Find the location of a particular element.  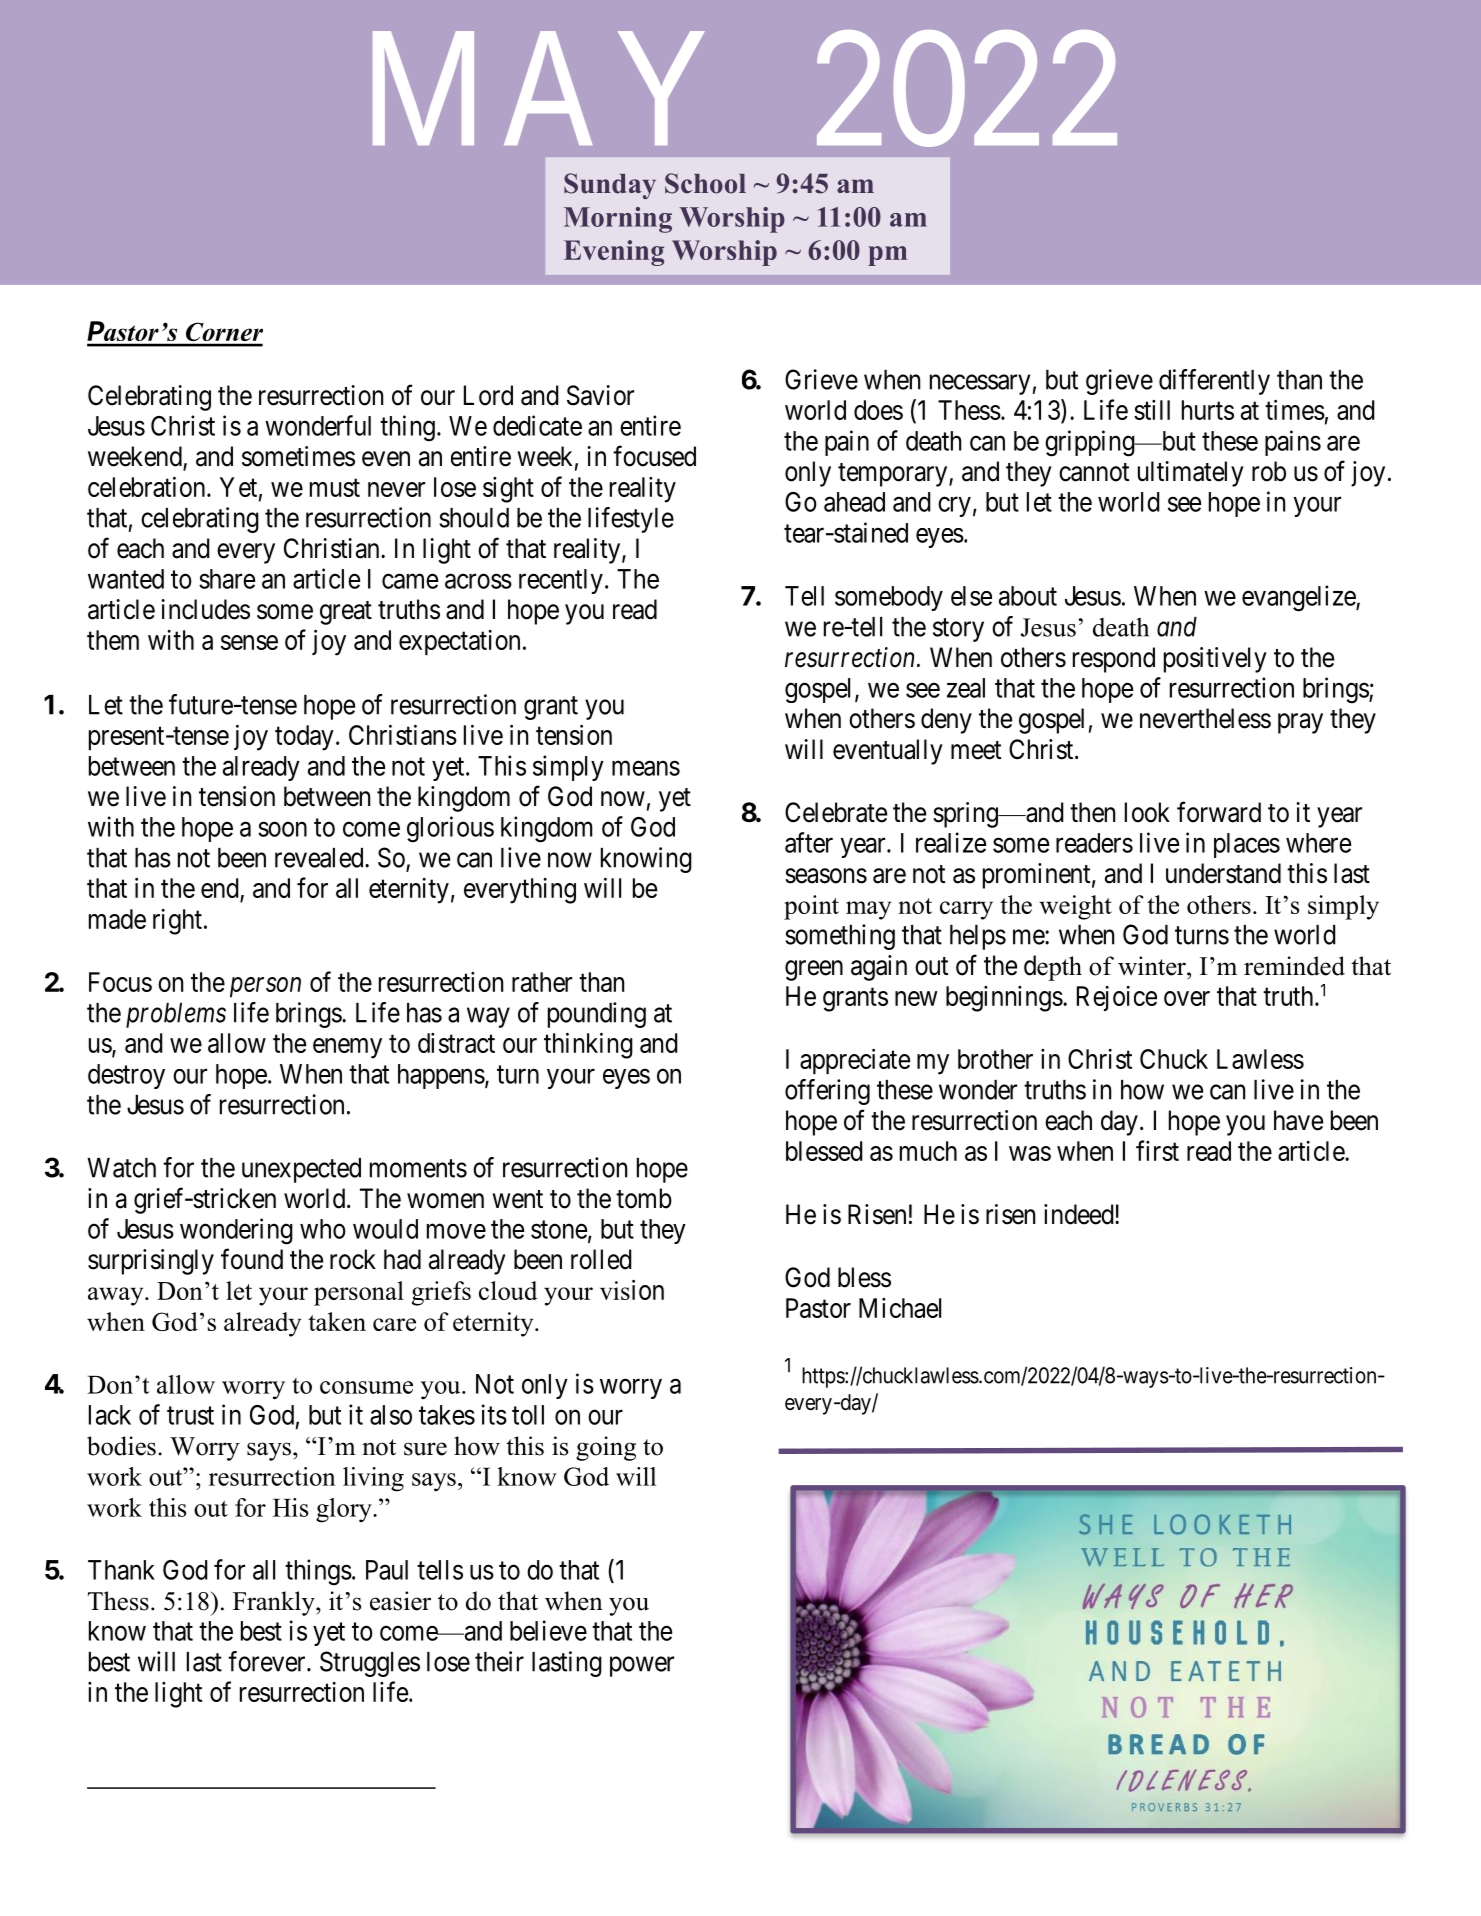

Frankly is located at coordinates (275, 1603).
